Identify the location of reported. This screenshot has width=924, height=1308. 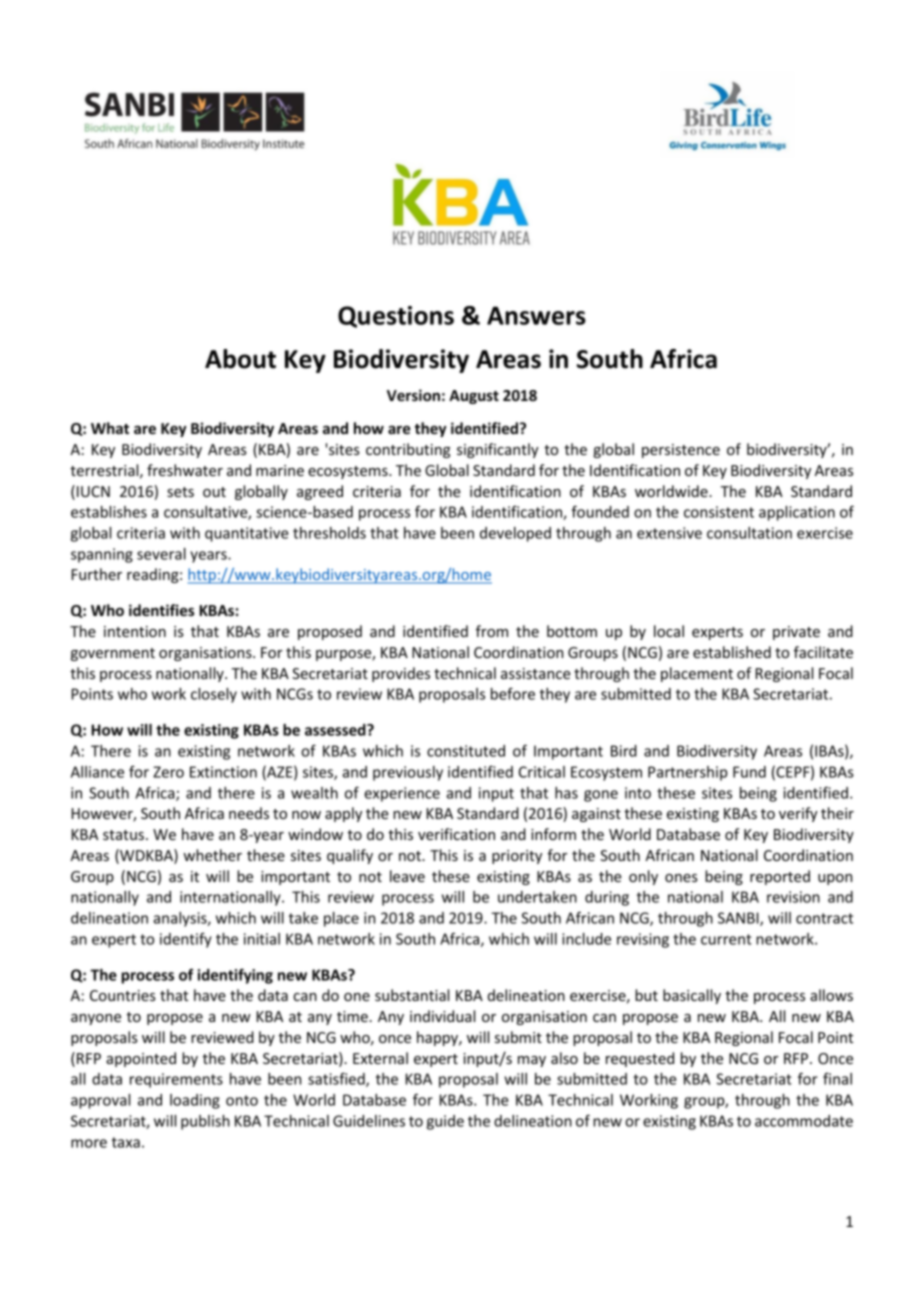
(780, 877).
